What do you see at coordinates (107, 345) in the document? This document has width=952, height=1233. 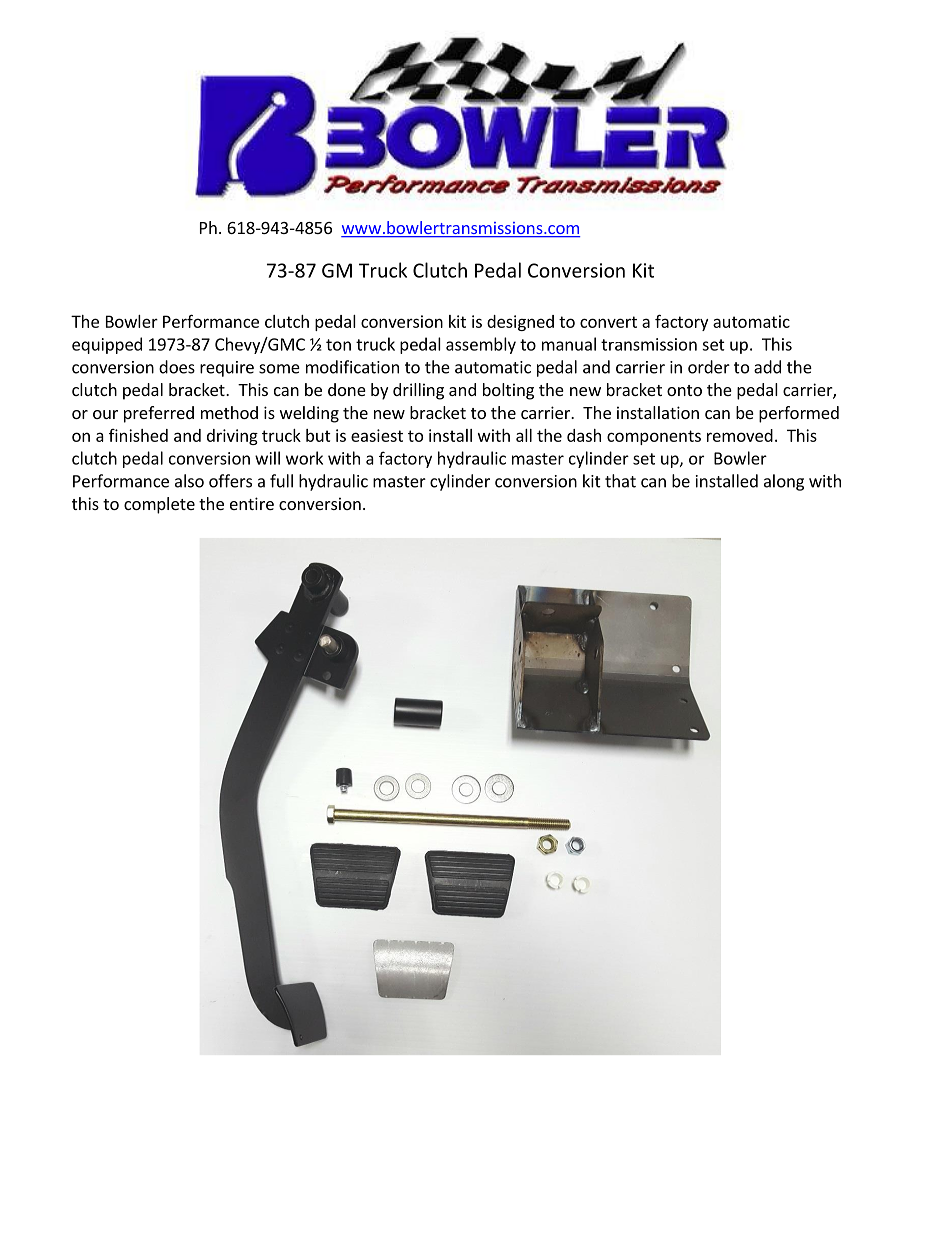 I see `equipped` at bounding box center [107, 345].
